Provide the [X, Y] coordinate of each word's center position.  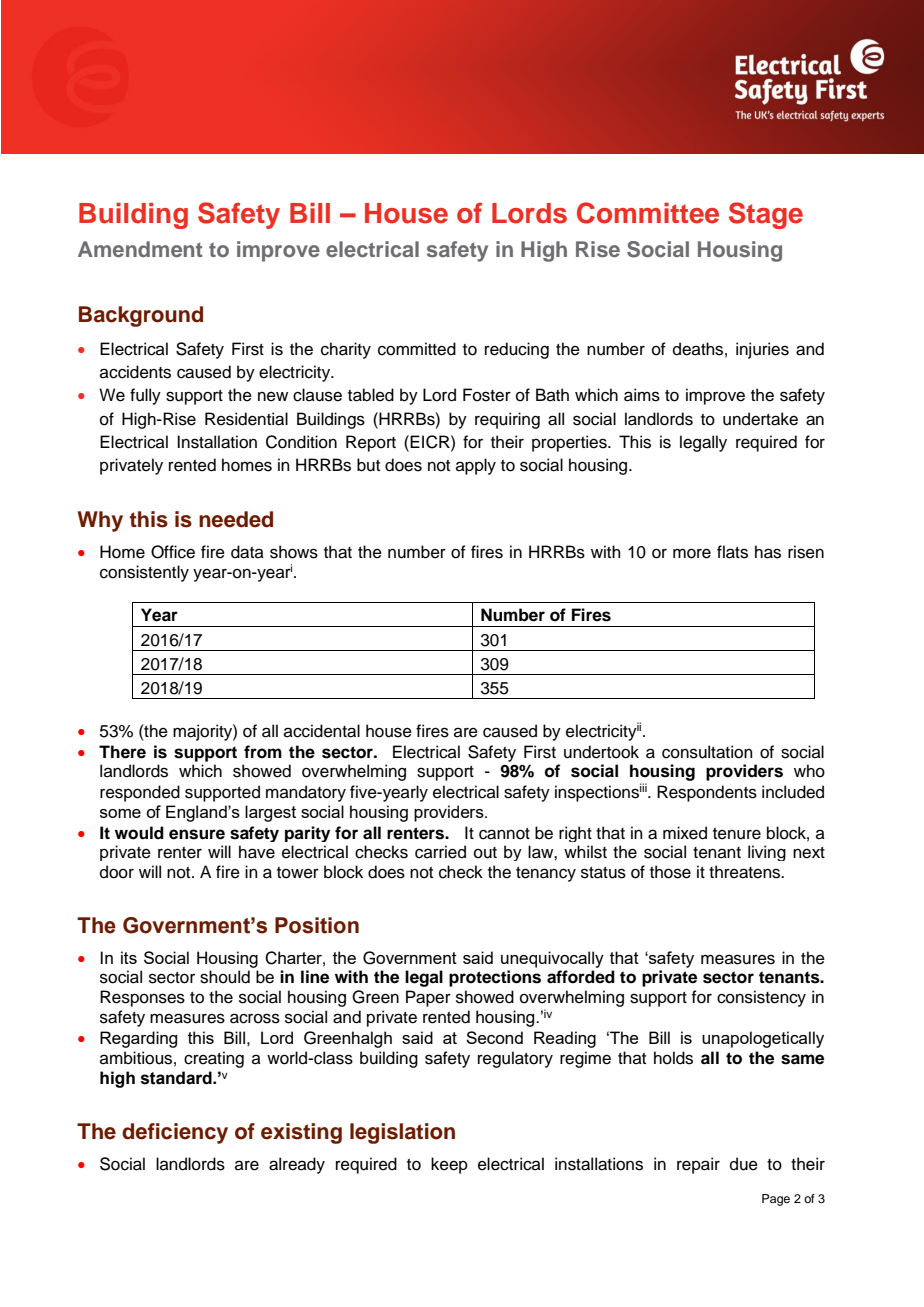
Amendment [140, 249]
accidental [322, 731]
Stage [766, 215]
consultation [707, 752]
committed [417, 349]
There [122, 752]
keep [449, 1165]
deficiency [175, 1133]
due [744, 1164]
